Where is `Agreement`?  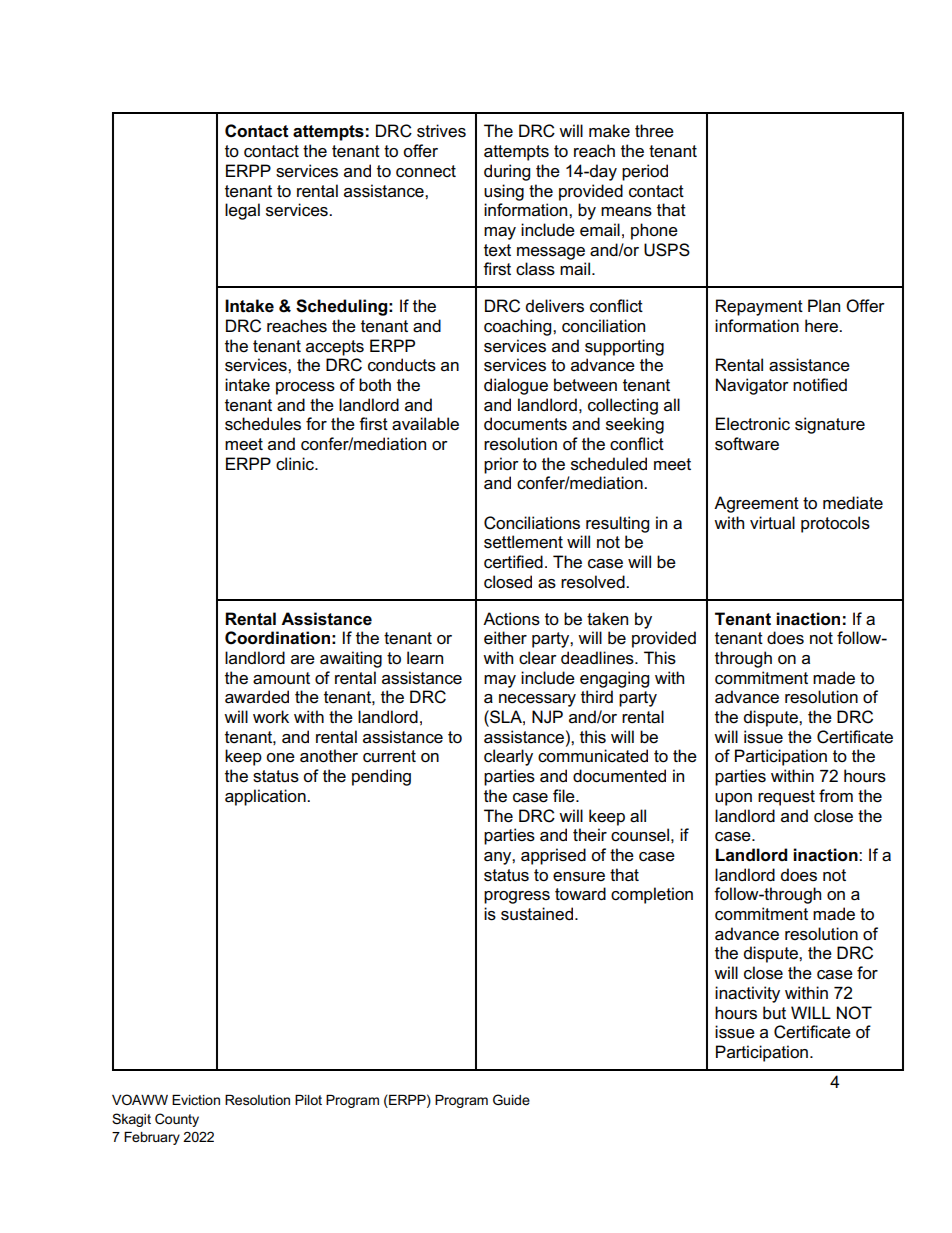
Agreement is located at coordinates (756, 504).
